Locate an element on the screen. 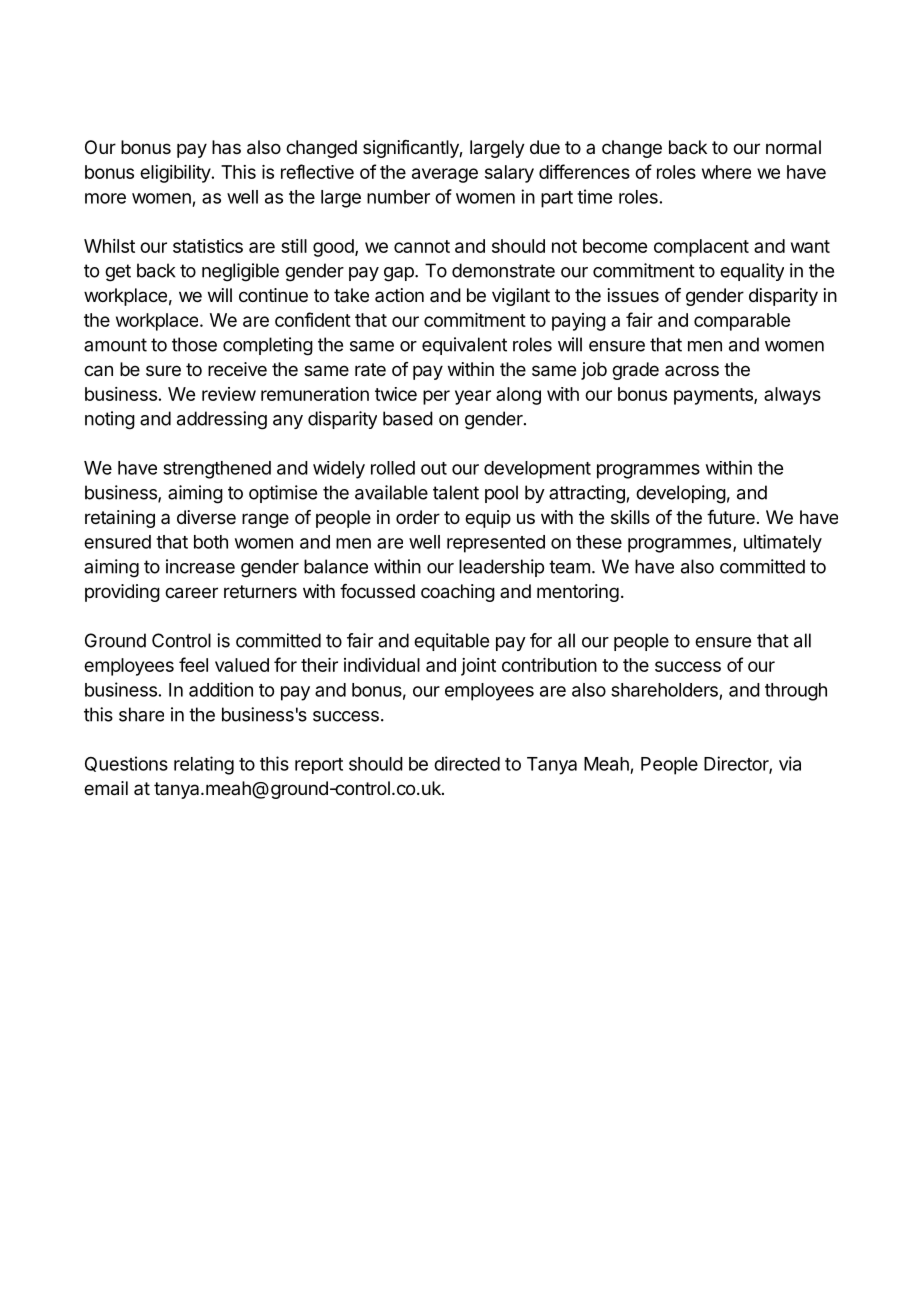  average is located at coordinates (445, 175).
